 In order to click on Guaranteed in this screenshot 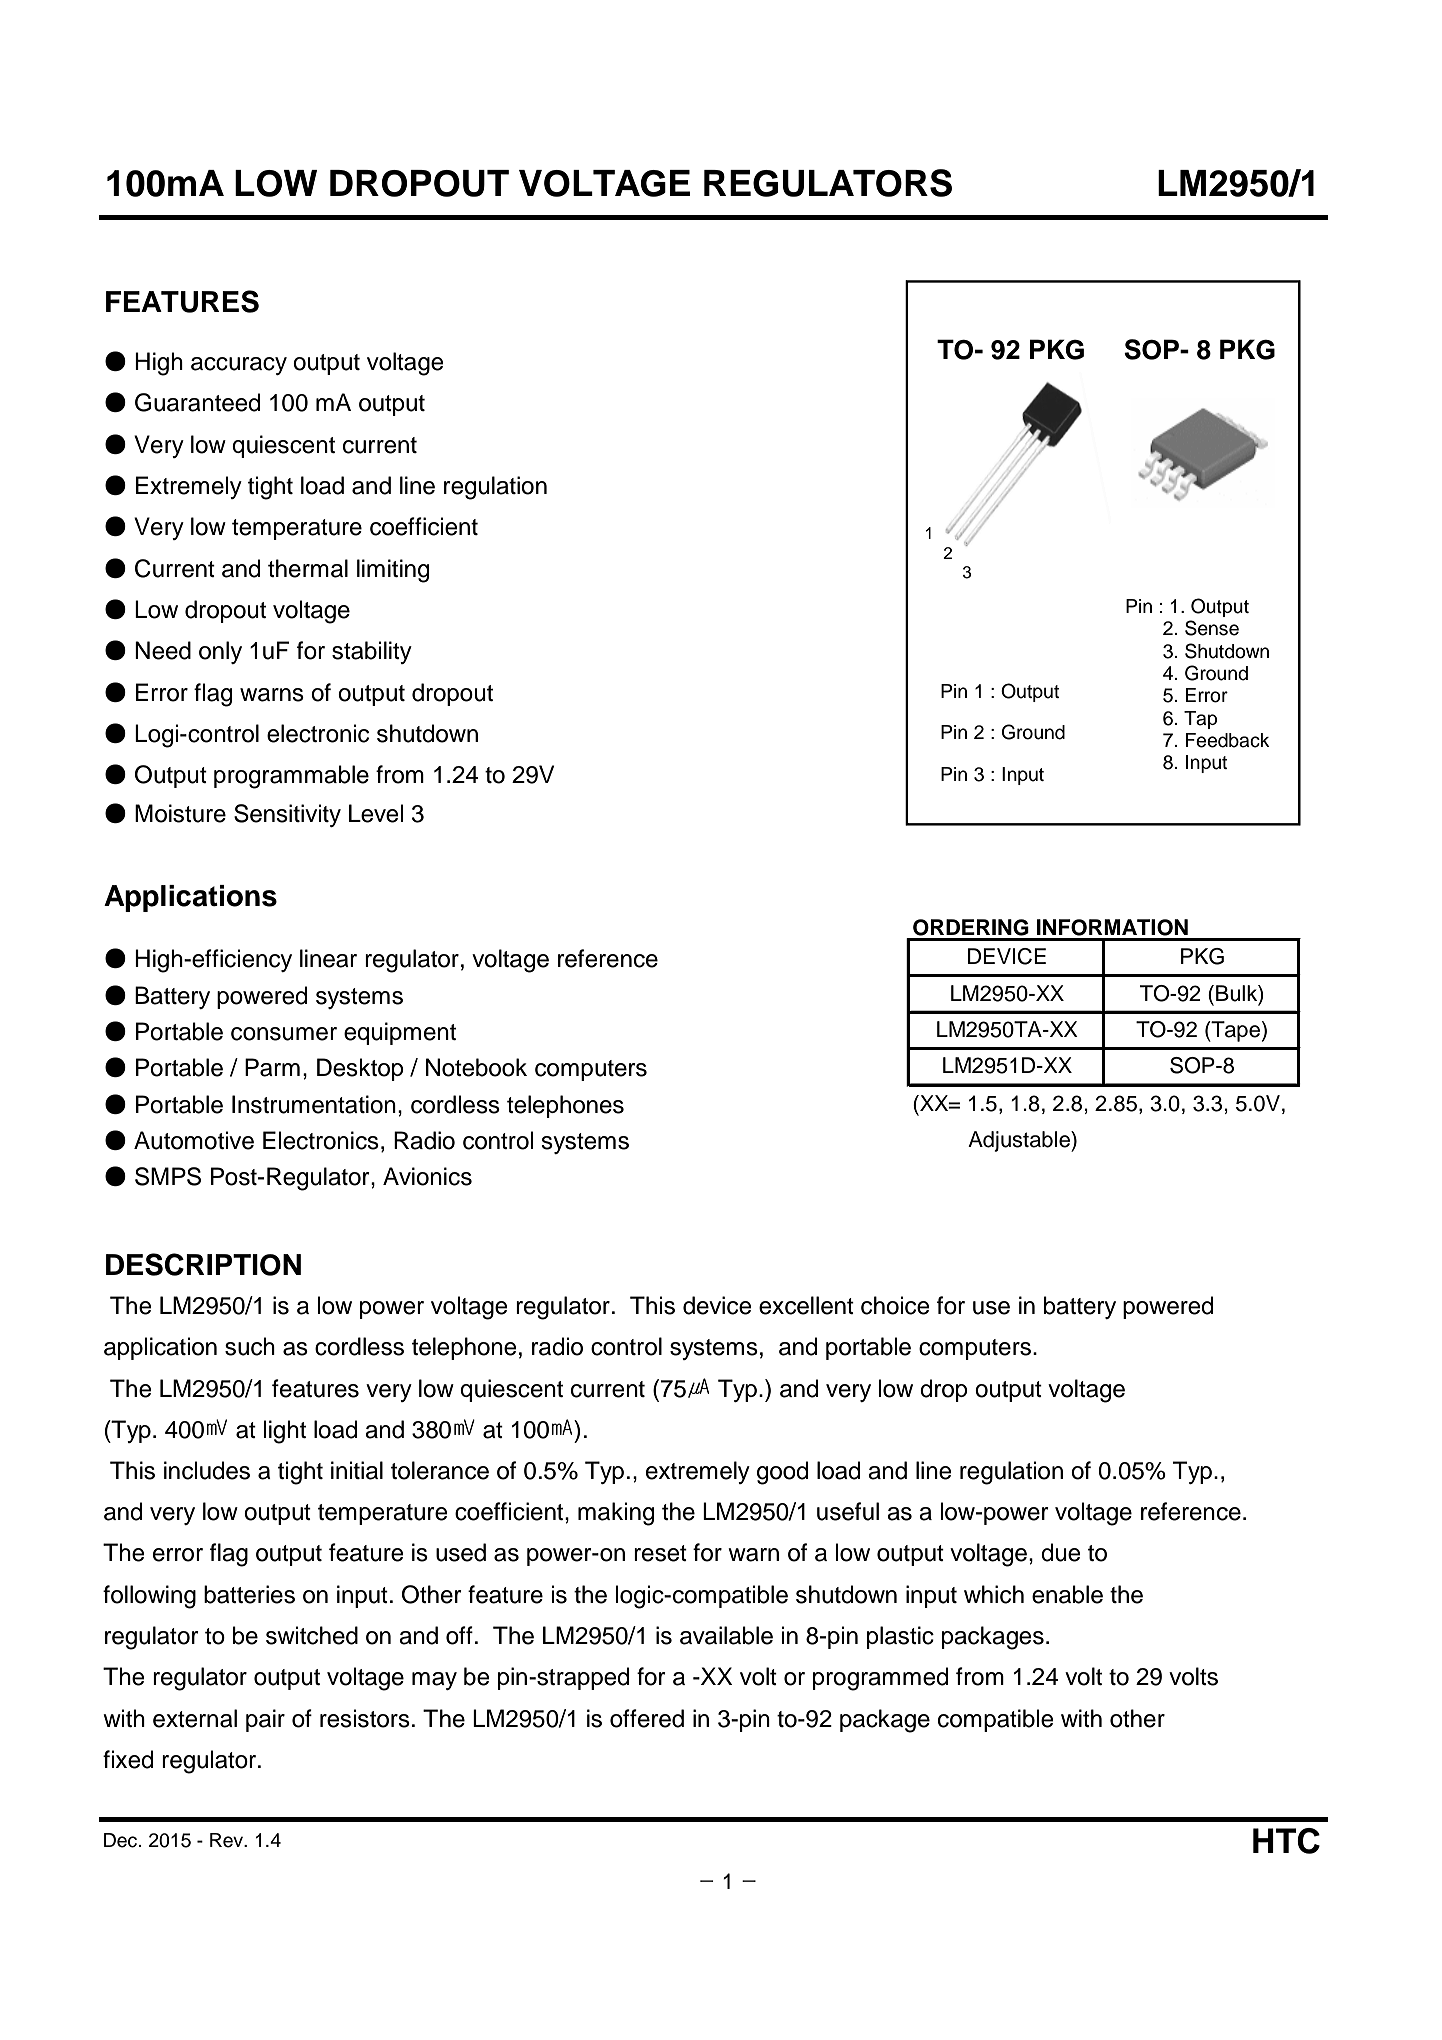, I will do `click(197, 402)`.
